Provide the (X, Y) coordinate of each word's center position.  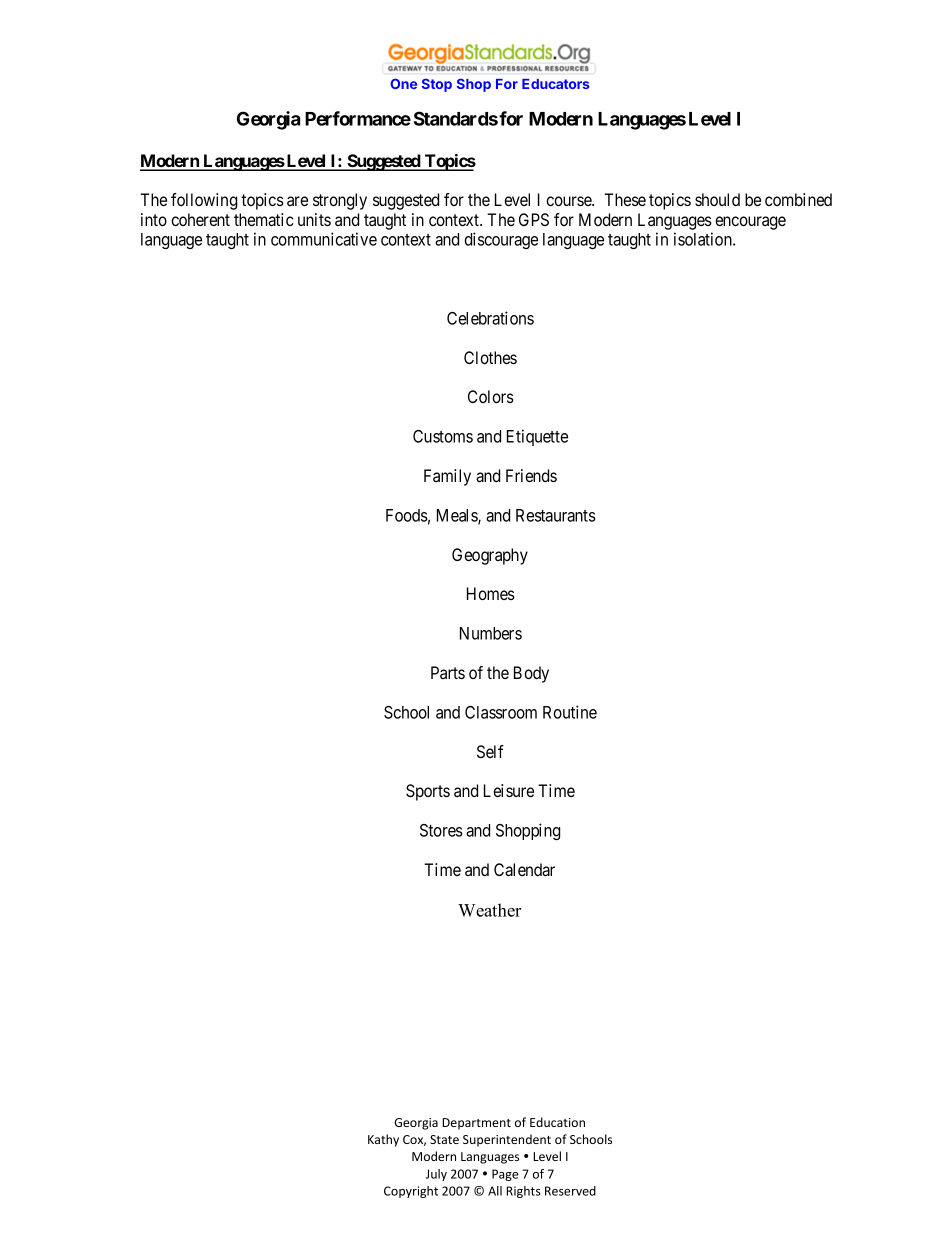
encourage (750, 223)
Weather (489, 910)
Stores (441, 830)
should (717, 199)
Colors (491, 396)
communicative (324, 239)
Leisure (509, 790)
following (204, 201)
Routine (570, 712)
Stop (437, 85)
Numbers (491, 633)
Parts (448, 672)
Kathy (383, 1140)
